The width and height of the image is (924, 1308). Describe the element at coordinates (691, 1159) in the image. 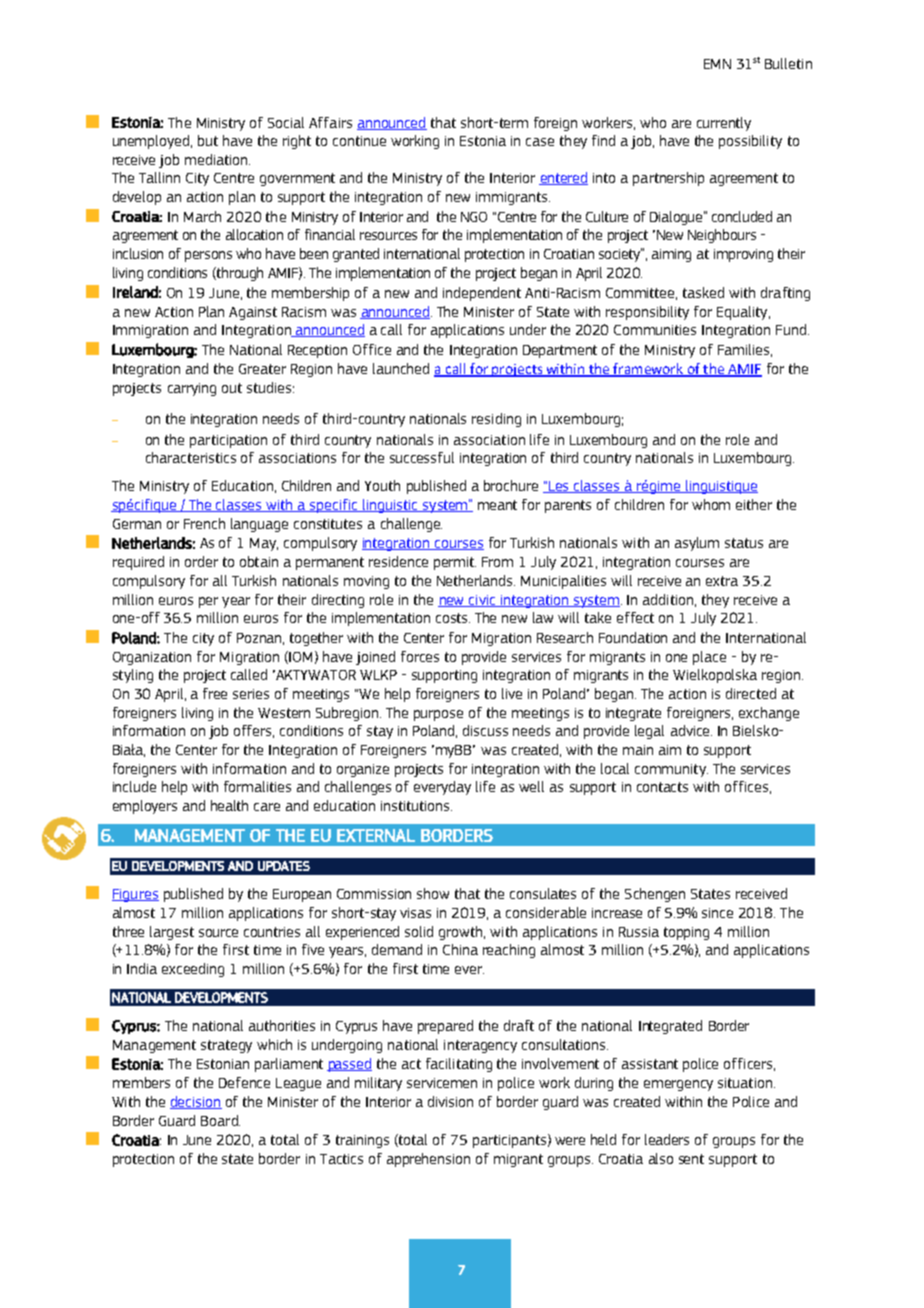

I see `sent` at that location.
